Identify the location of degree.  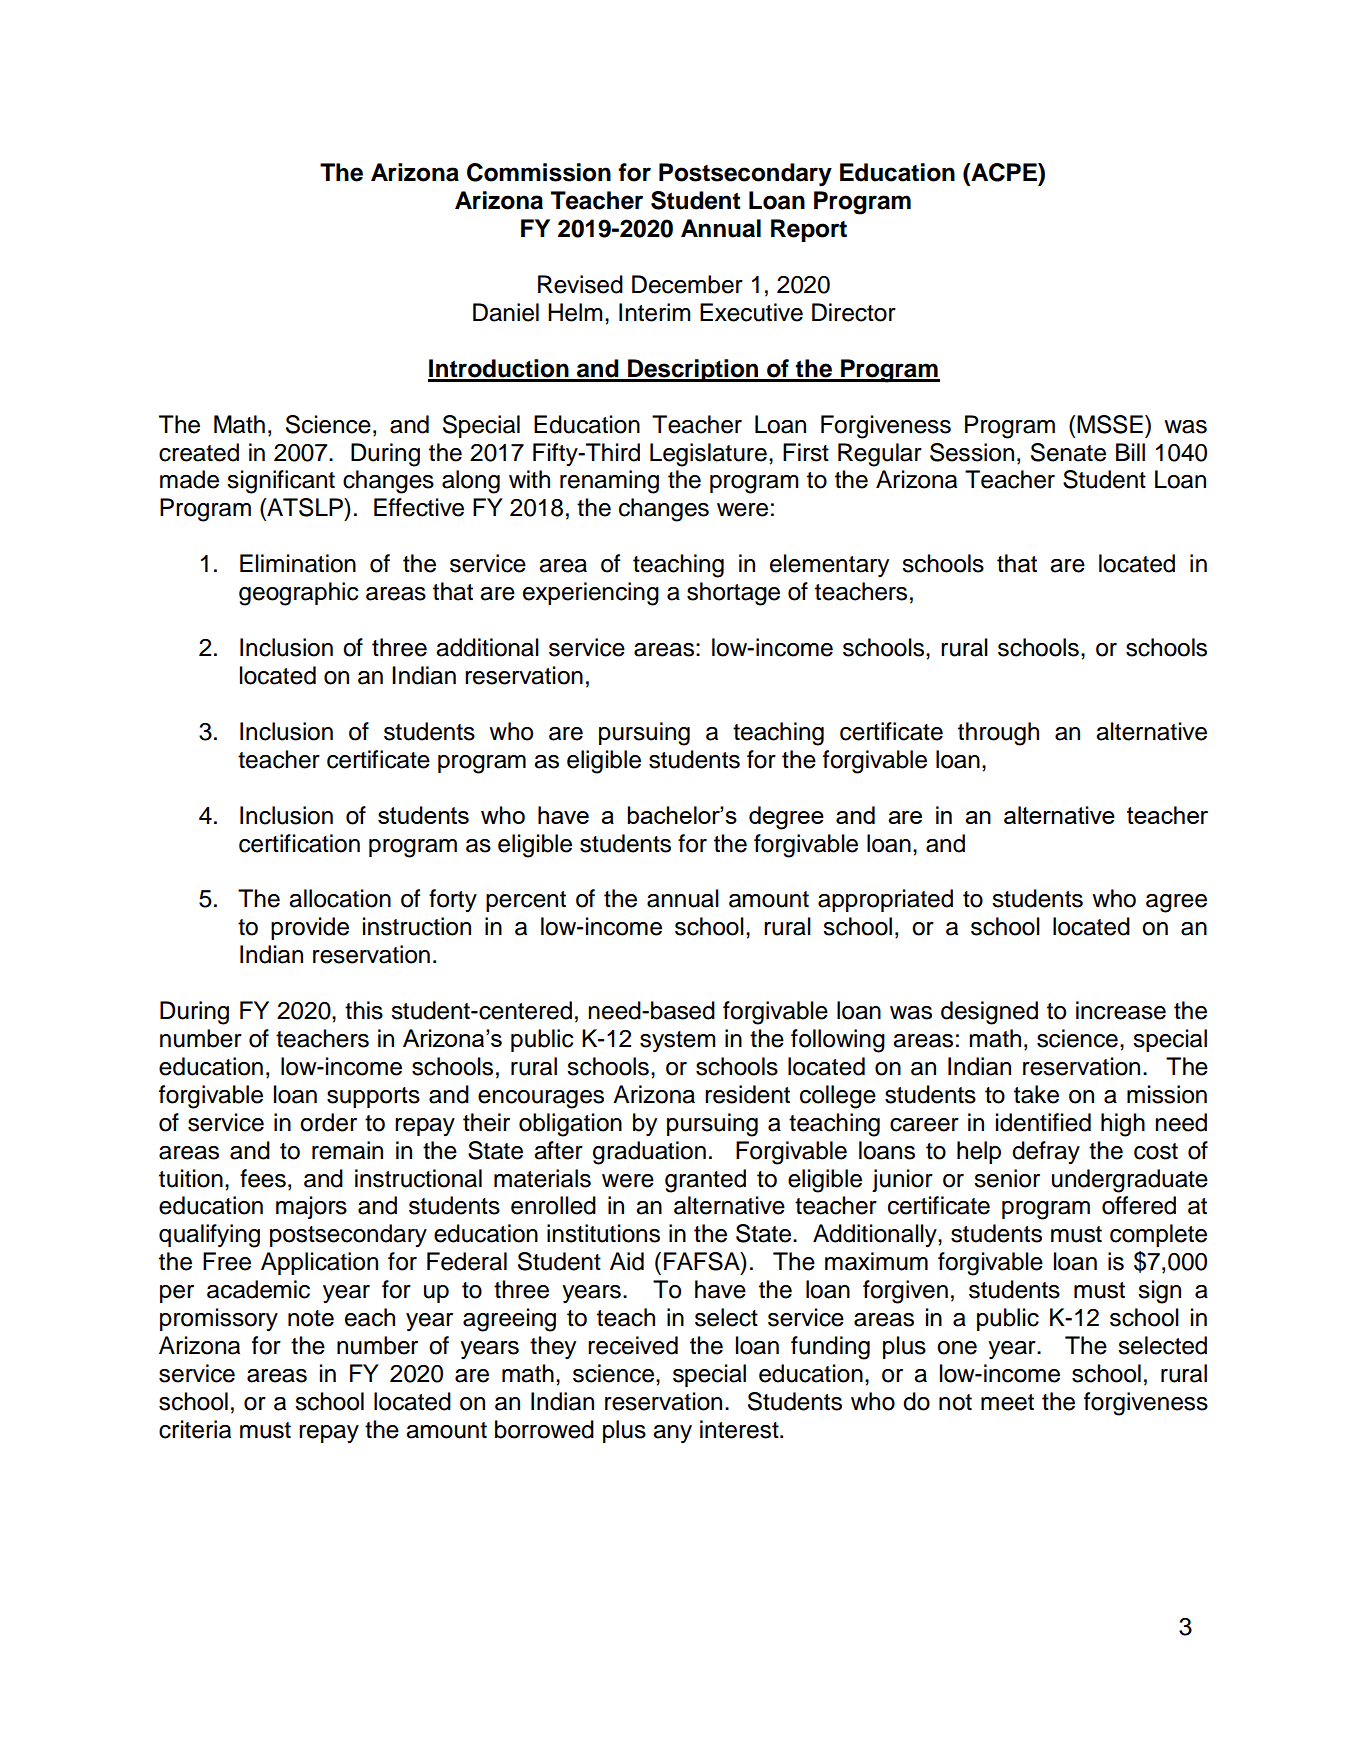
(786, 818).
